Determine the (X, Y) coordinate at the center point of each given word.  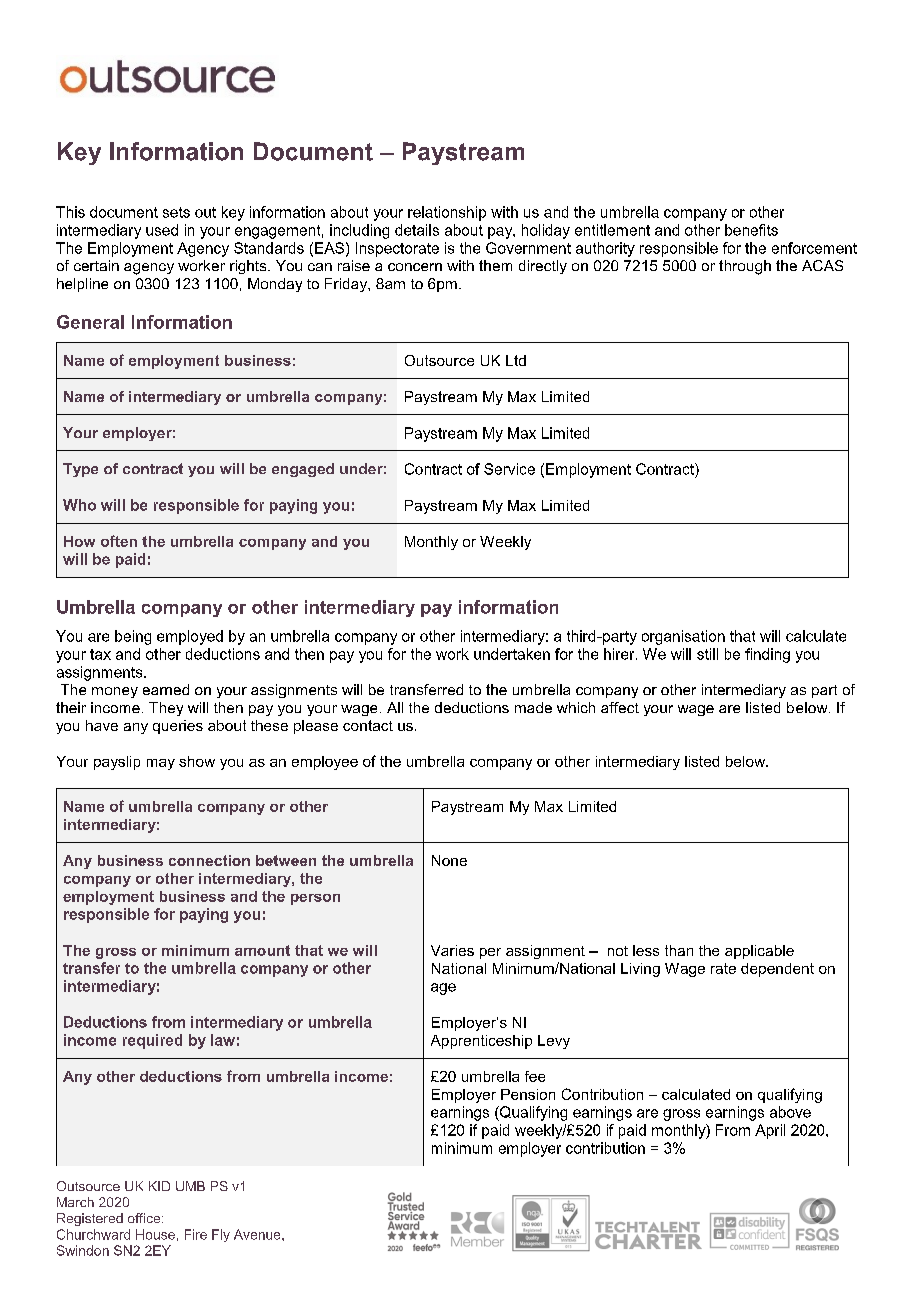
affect (620, 707)
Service (509, 469)
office (145, 1218)
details (417, 230)
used (162, 230)
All (395, 707)
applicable (759, 952)
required (152, 1041)
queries (178, 727)
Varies (452, 950)
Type (80, 470)
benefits (751, 230)
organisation (683, 637)
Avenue (258, 1234)
